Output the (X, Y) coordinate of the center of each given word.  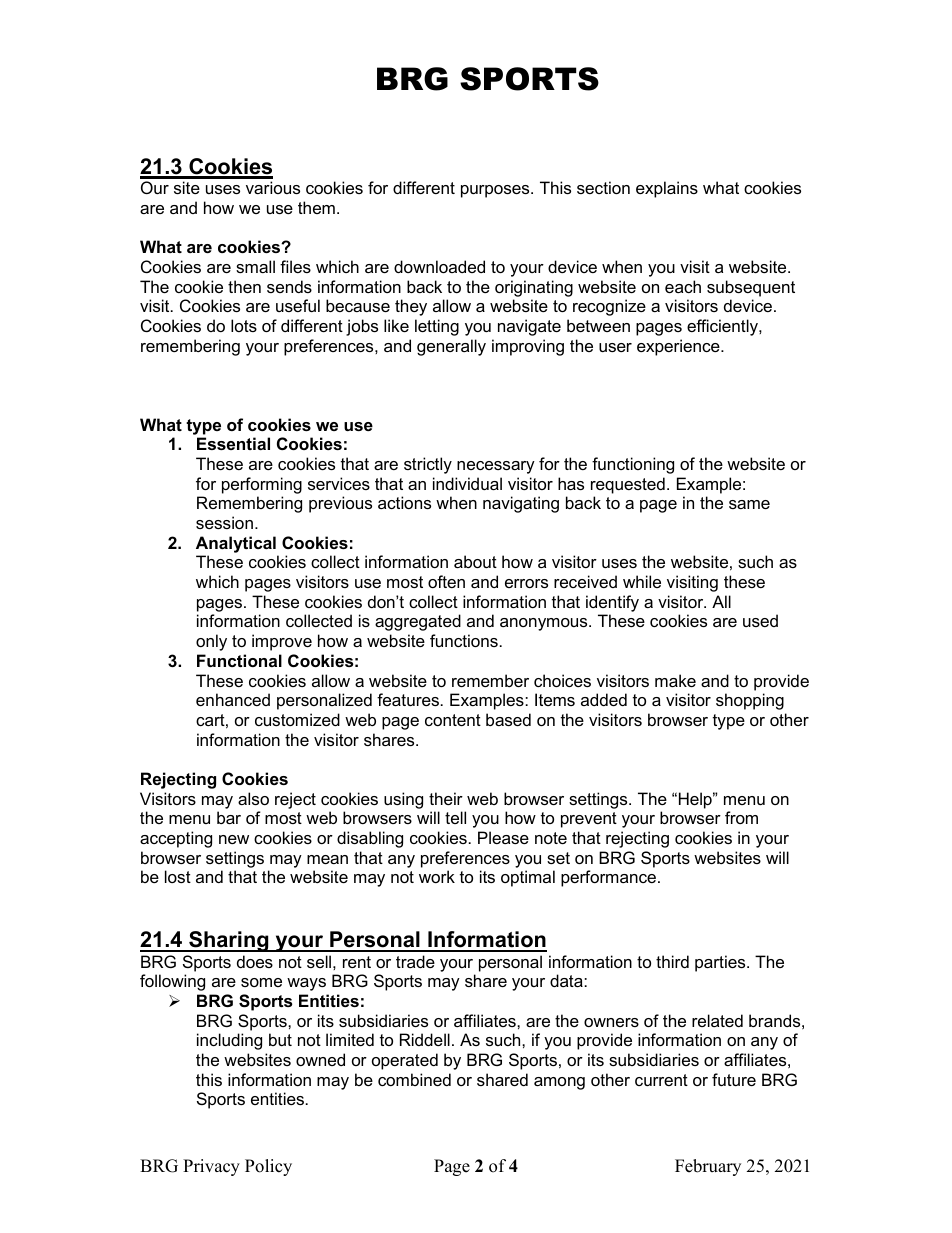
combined (414, 1079)
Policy (268, 1167)
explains (667, 189)
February (708, 1167)
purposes (496, 191)
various (273, 187)
